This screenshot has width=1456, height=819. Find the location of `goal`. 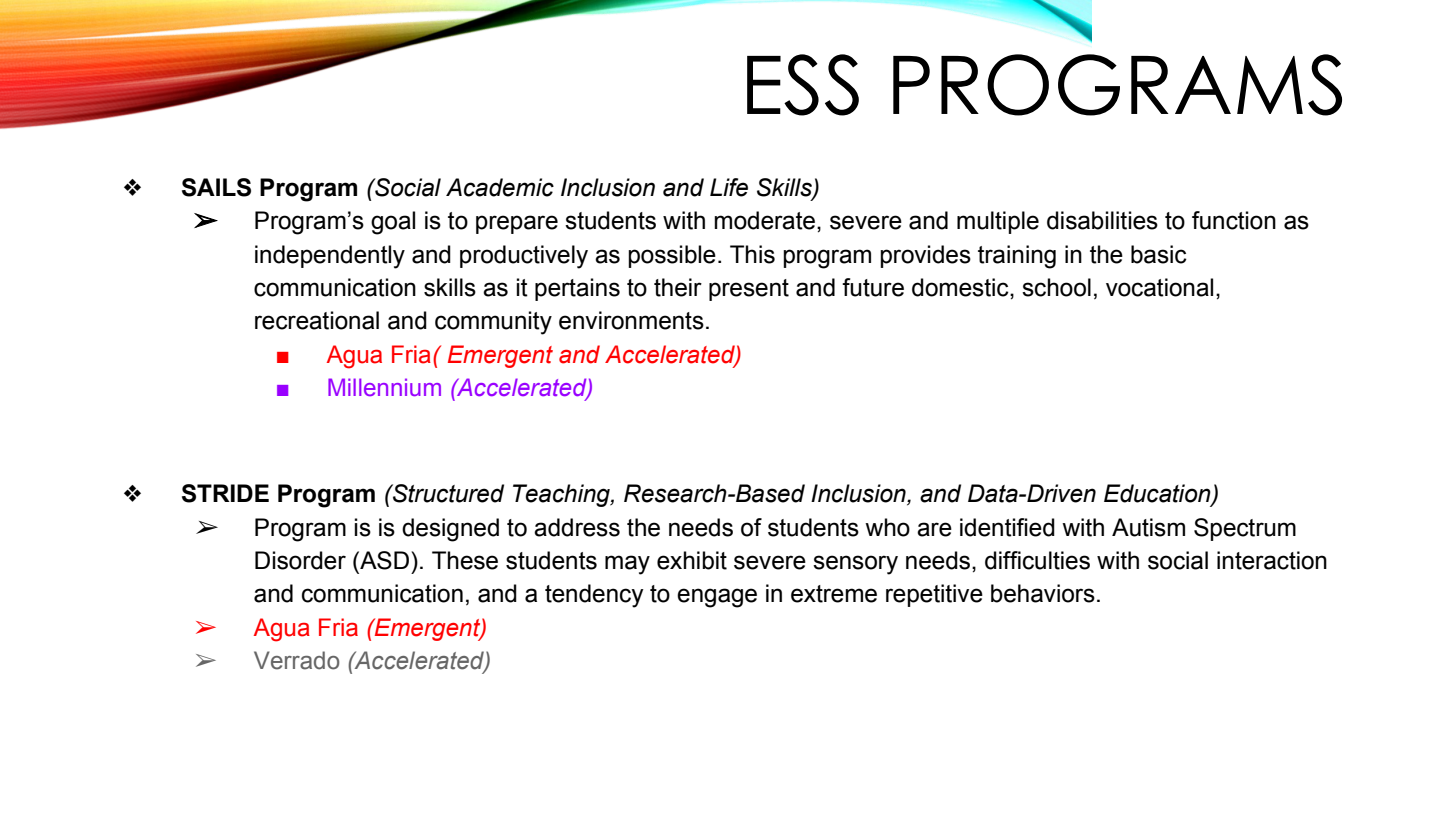

goal is located at coordinates (393, 223).
